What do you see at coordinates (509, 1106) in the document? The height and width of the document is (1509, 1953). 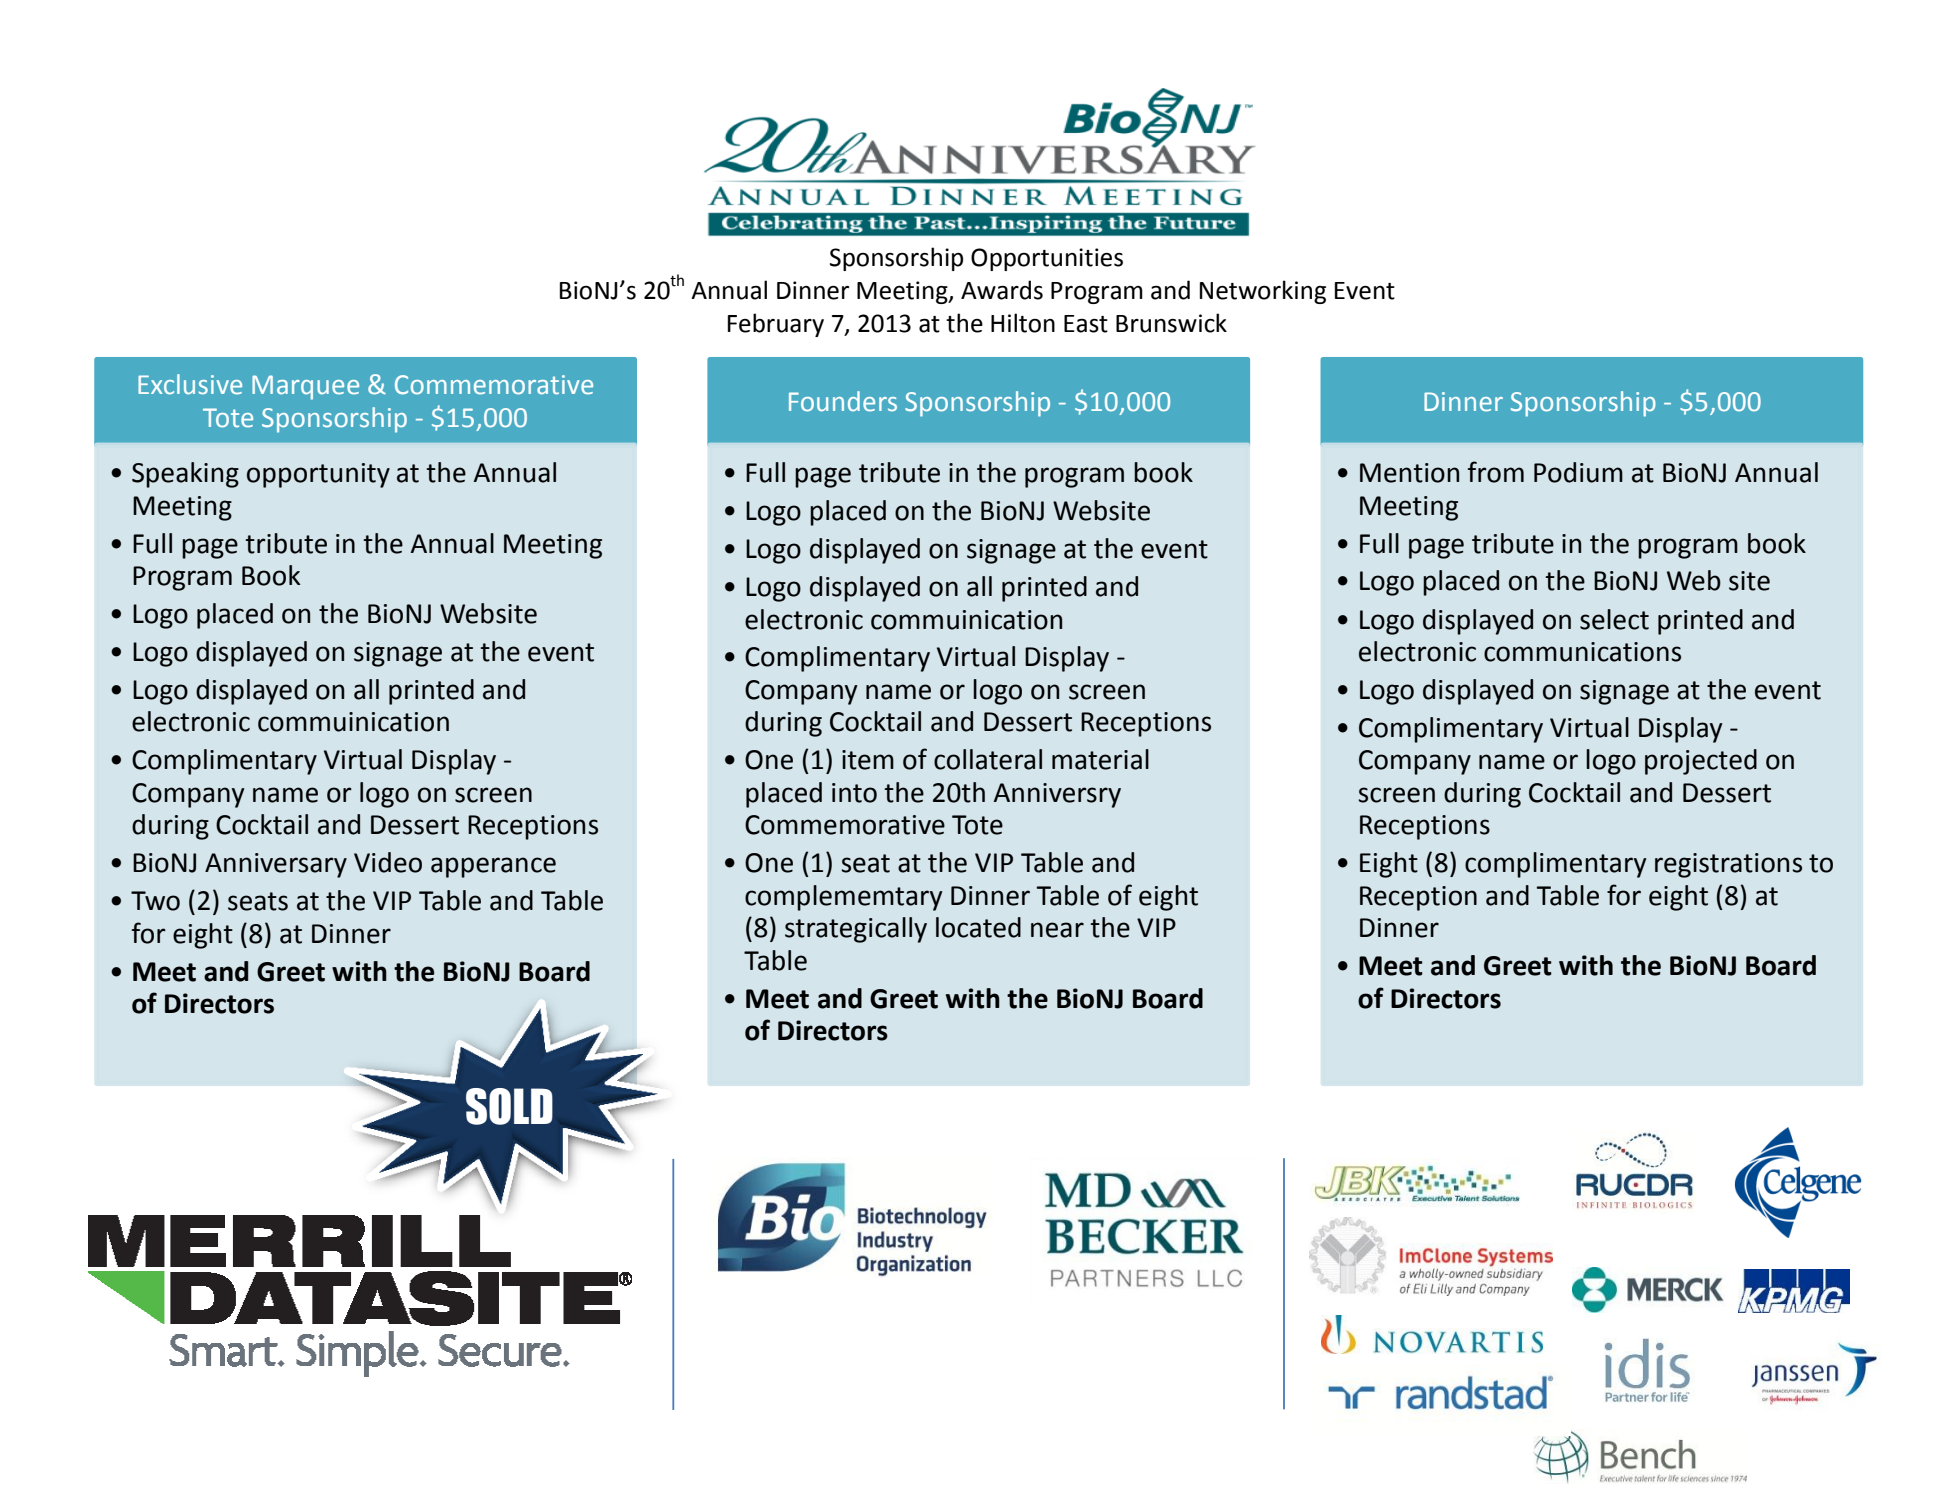 I see `SOLD` at bounding box center [509, 1106].
